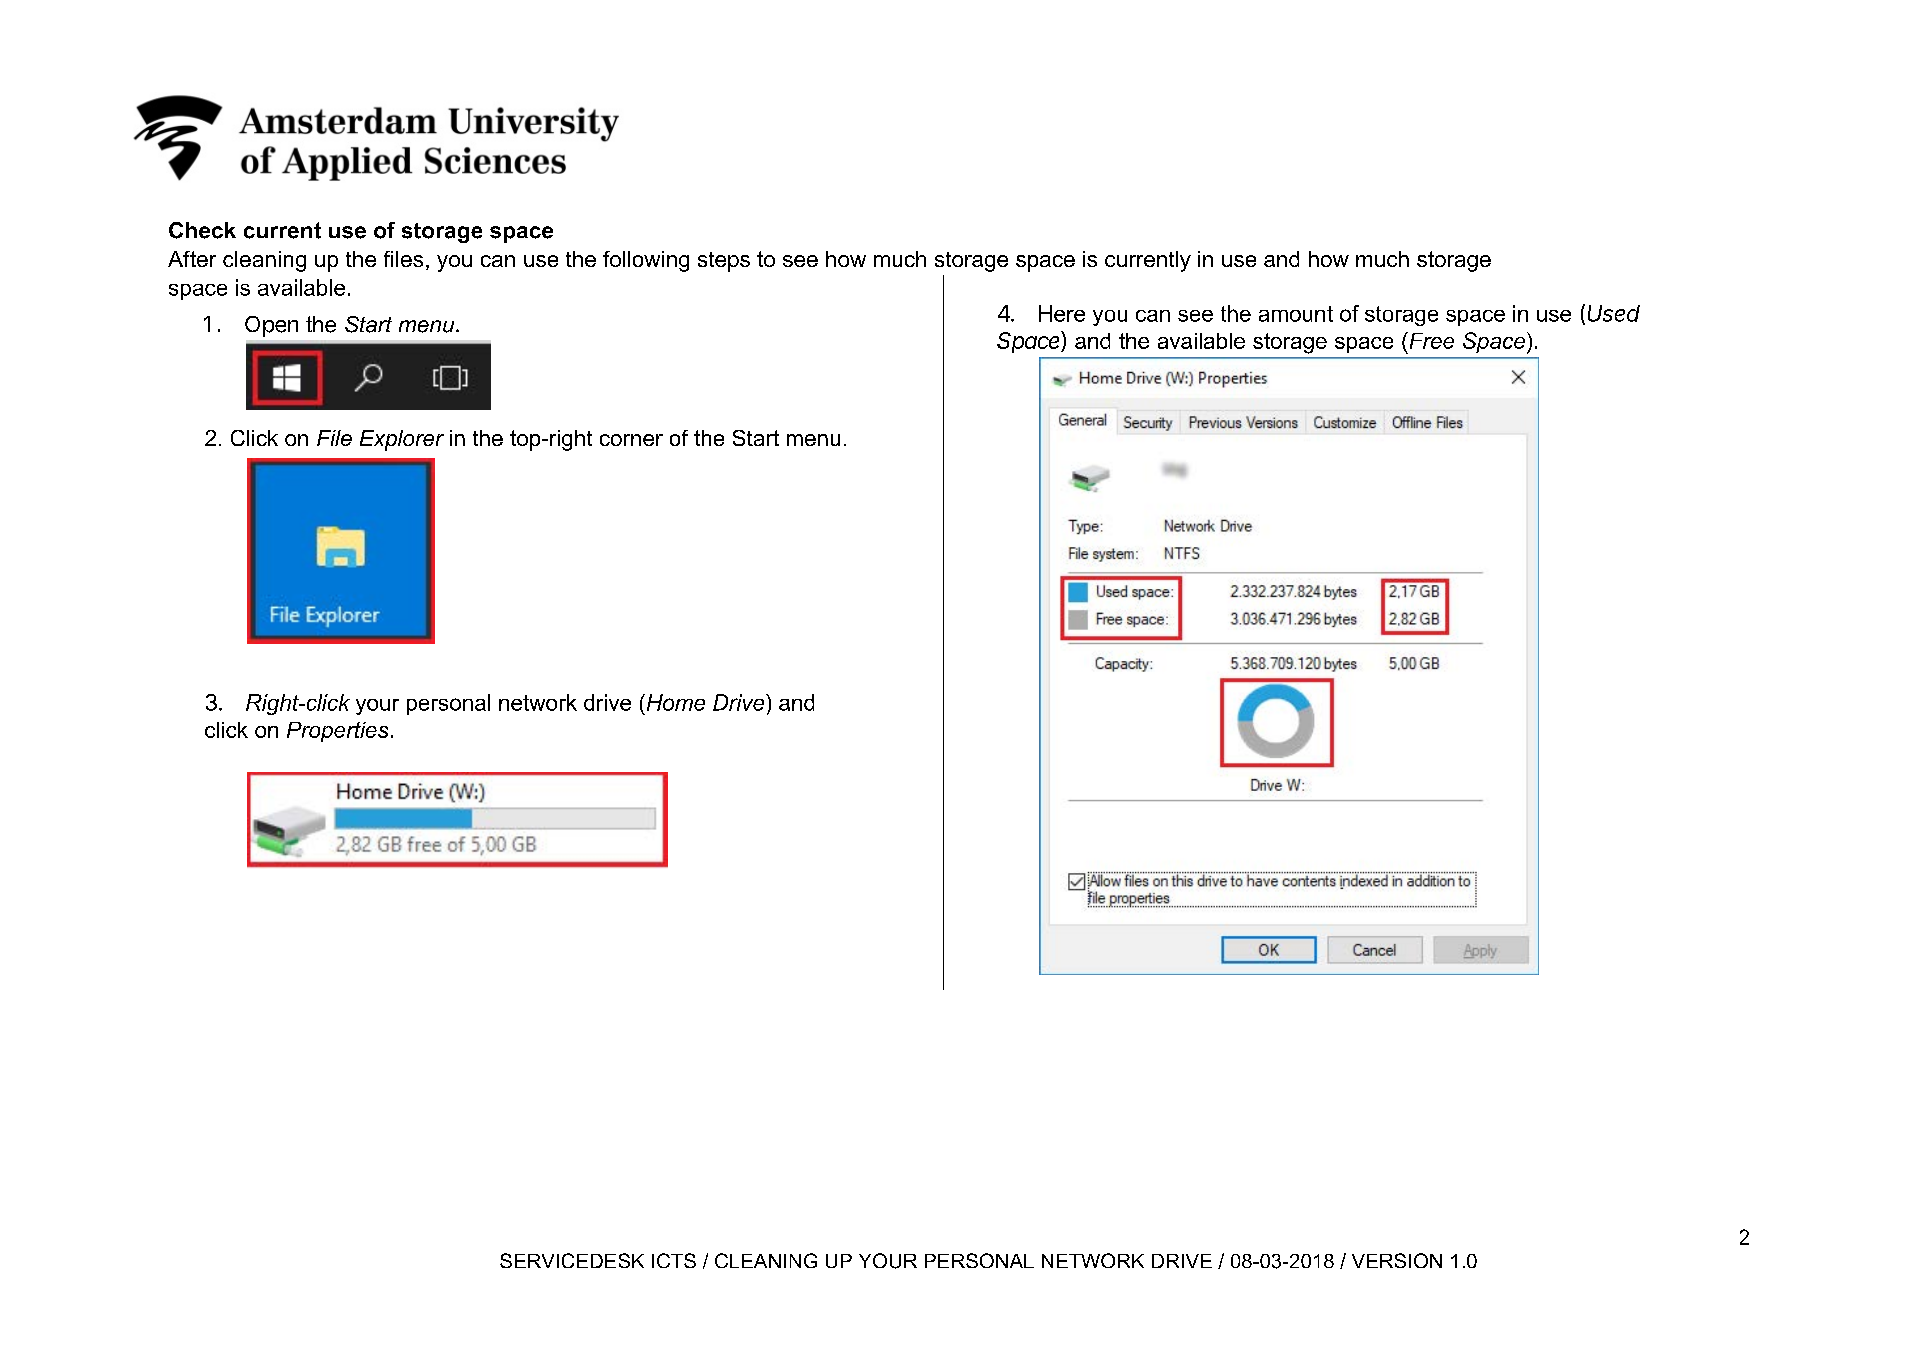  Describe the element at coordinates (1296, 314) in the screenshot. I see `amount` at that location.
